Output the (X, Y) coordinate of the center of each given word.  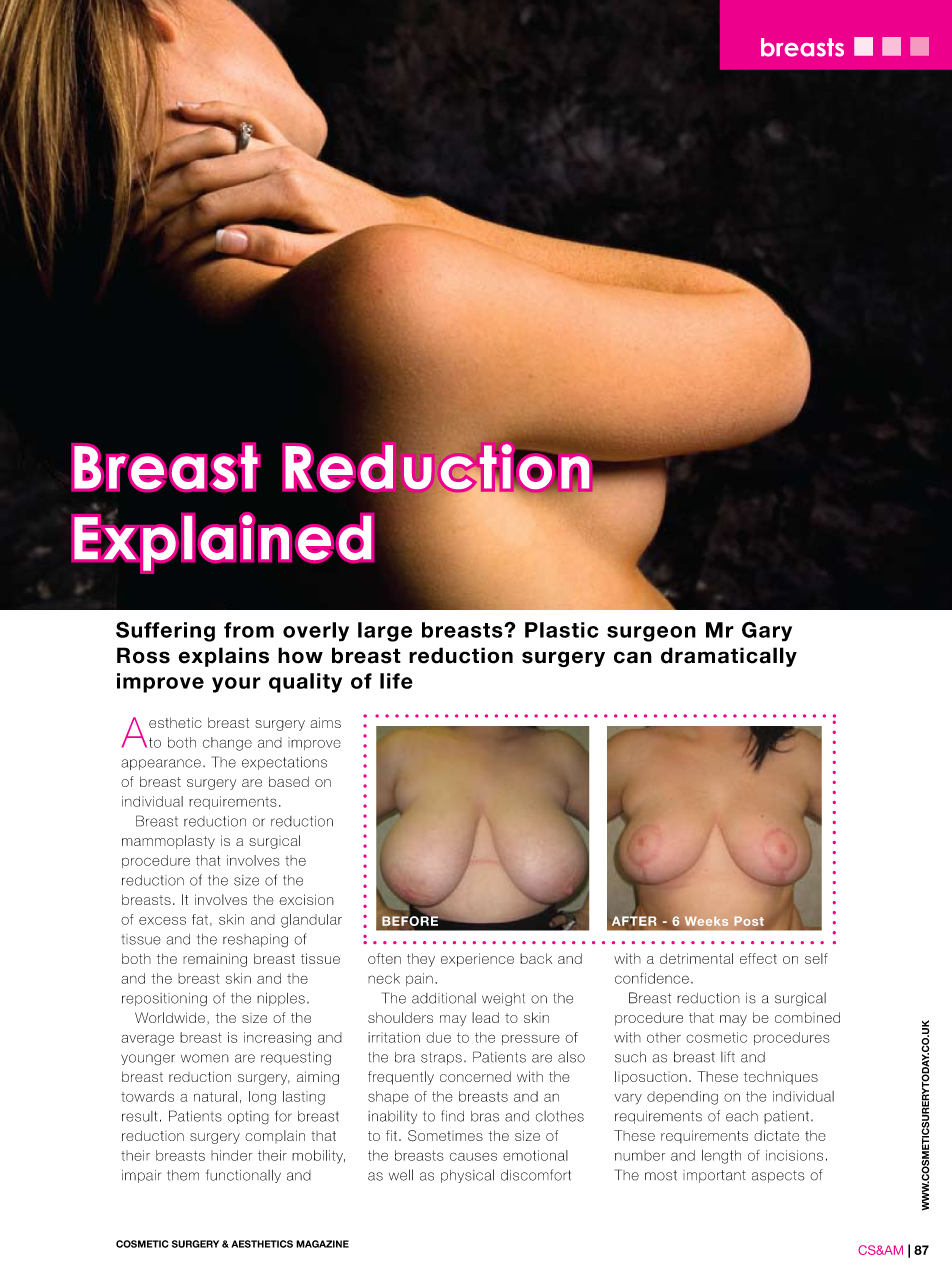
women (205, 1058)
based (289, 781)
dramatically (729, 657)
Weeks (706, 921)
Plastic (561, 630)
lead (485, 1017)
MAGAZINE (322, 1244)
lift (728, 1056)
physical (467, 1176)
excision (306, 899)
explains (223, 657)
